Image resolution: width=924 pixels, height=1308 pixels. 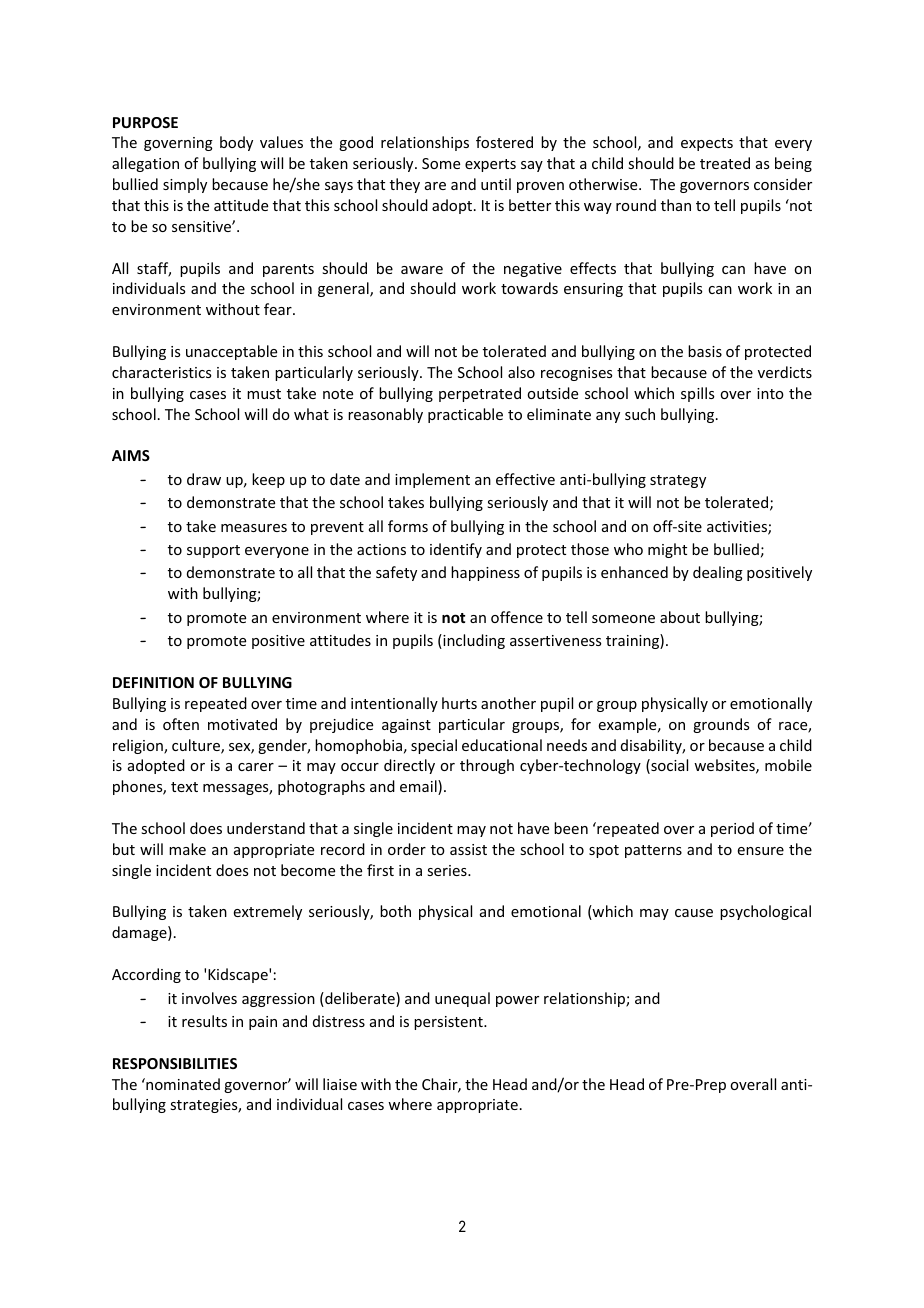 I want to click on body, so click(x=236, y=143).
